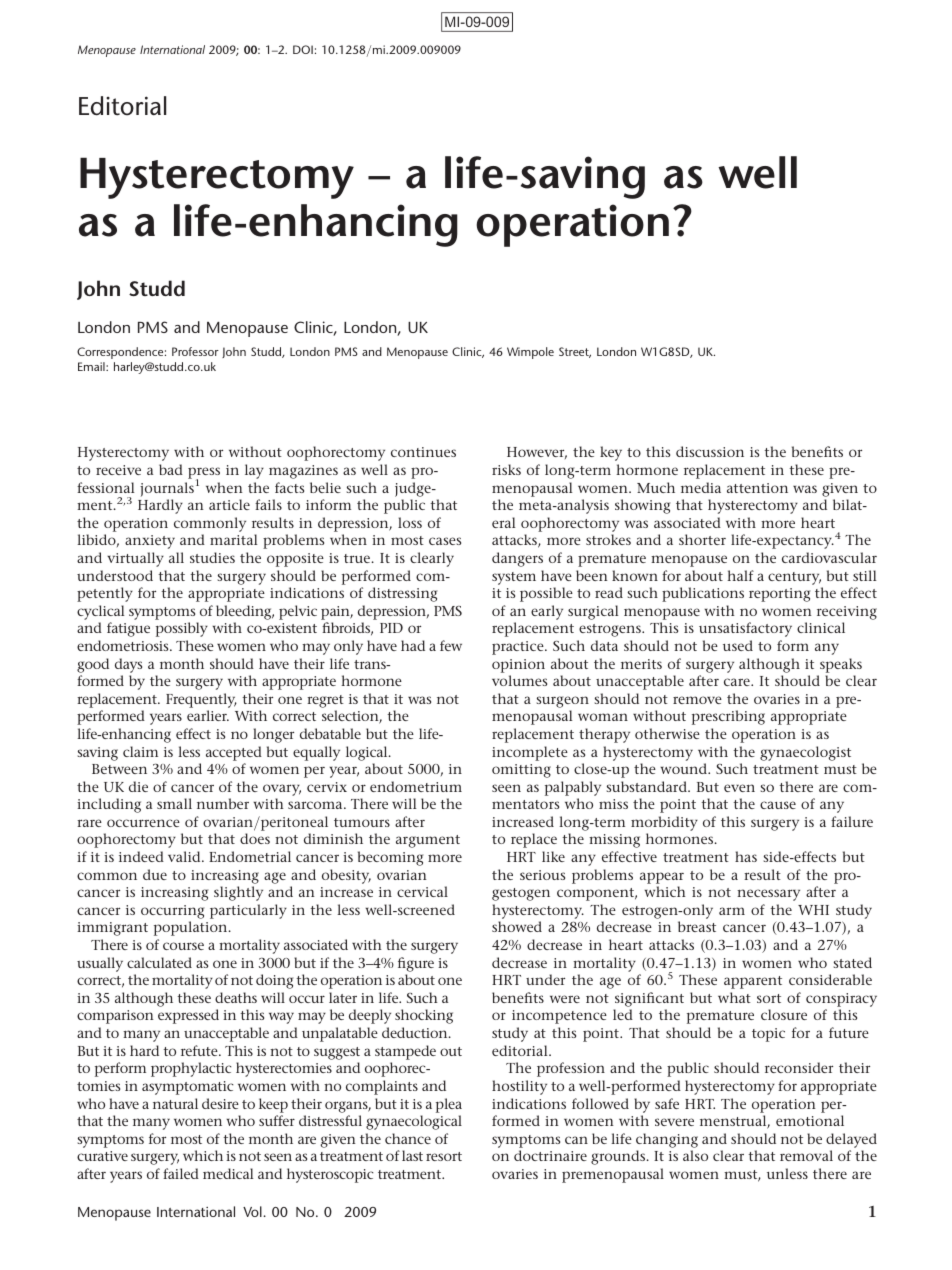  Describe the element at coordinates (710, 451) in the screenshot. I see `discussion` at that location.
